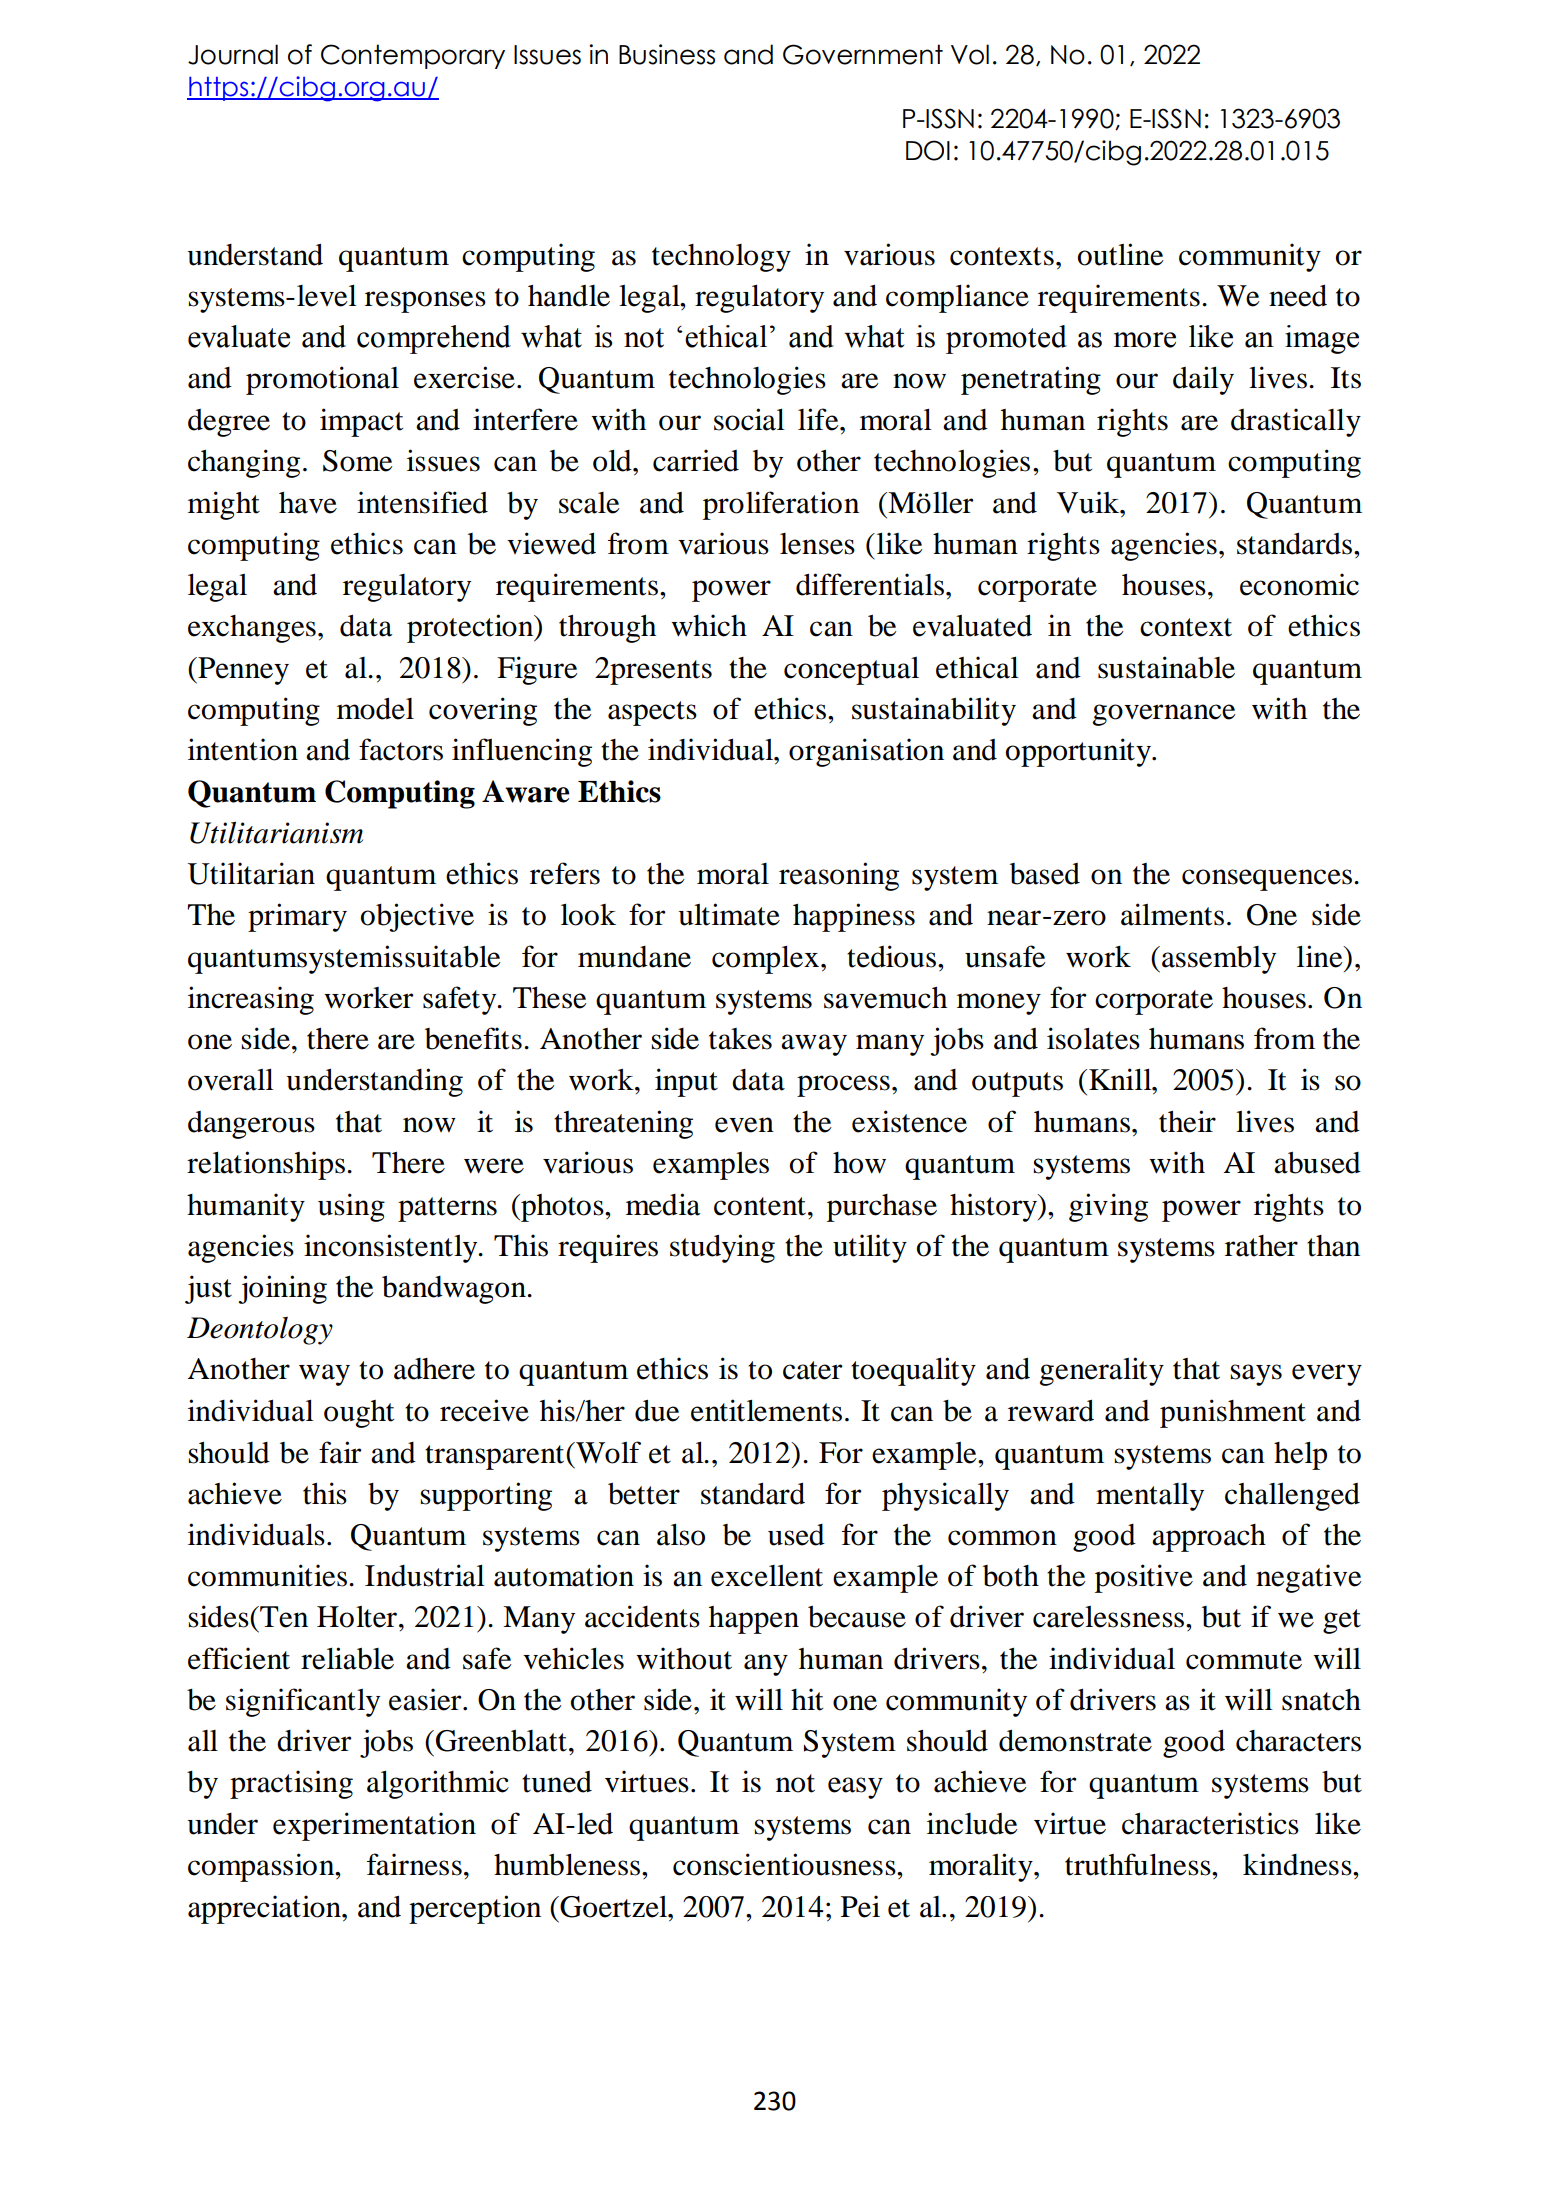 The image size is (1549, 2190). Describe the element at coordinates (863, 54) in the screenshot. I see `Government` at that location.
